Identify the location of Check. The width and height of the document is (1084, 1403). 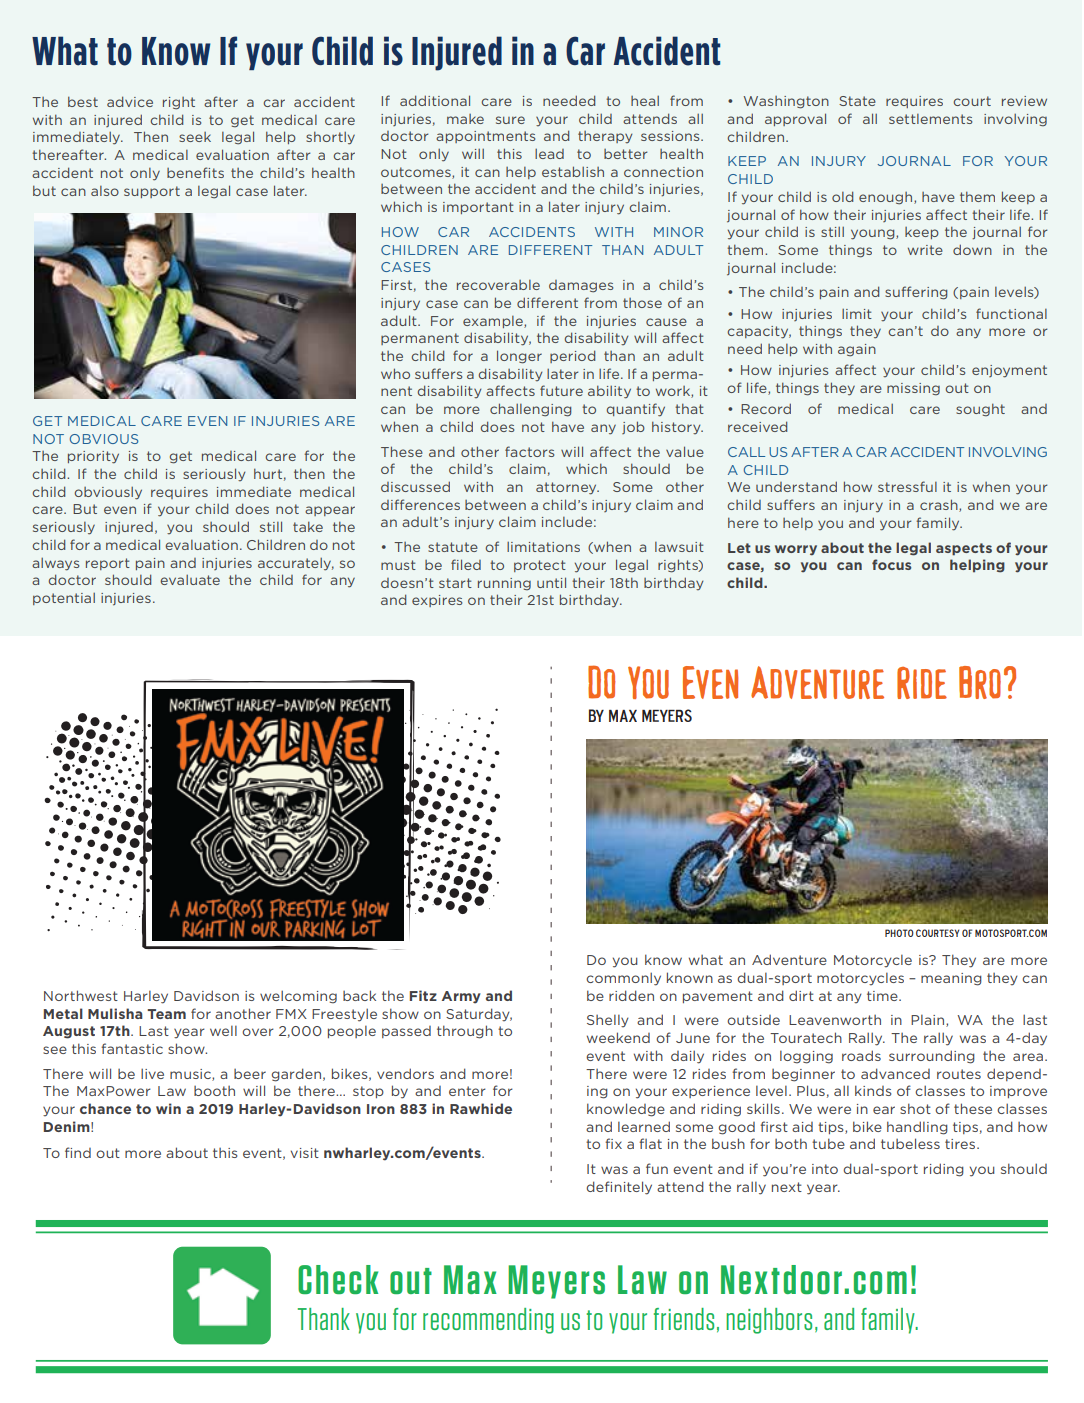
(338, 1279).
